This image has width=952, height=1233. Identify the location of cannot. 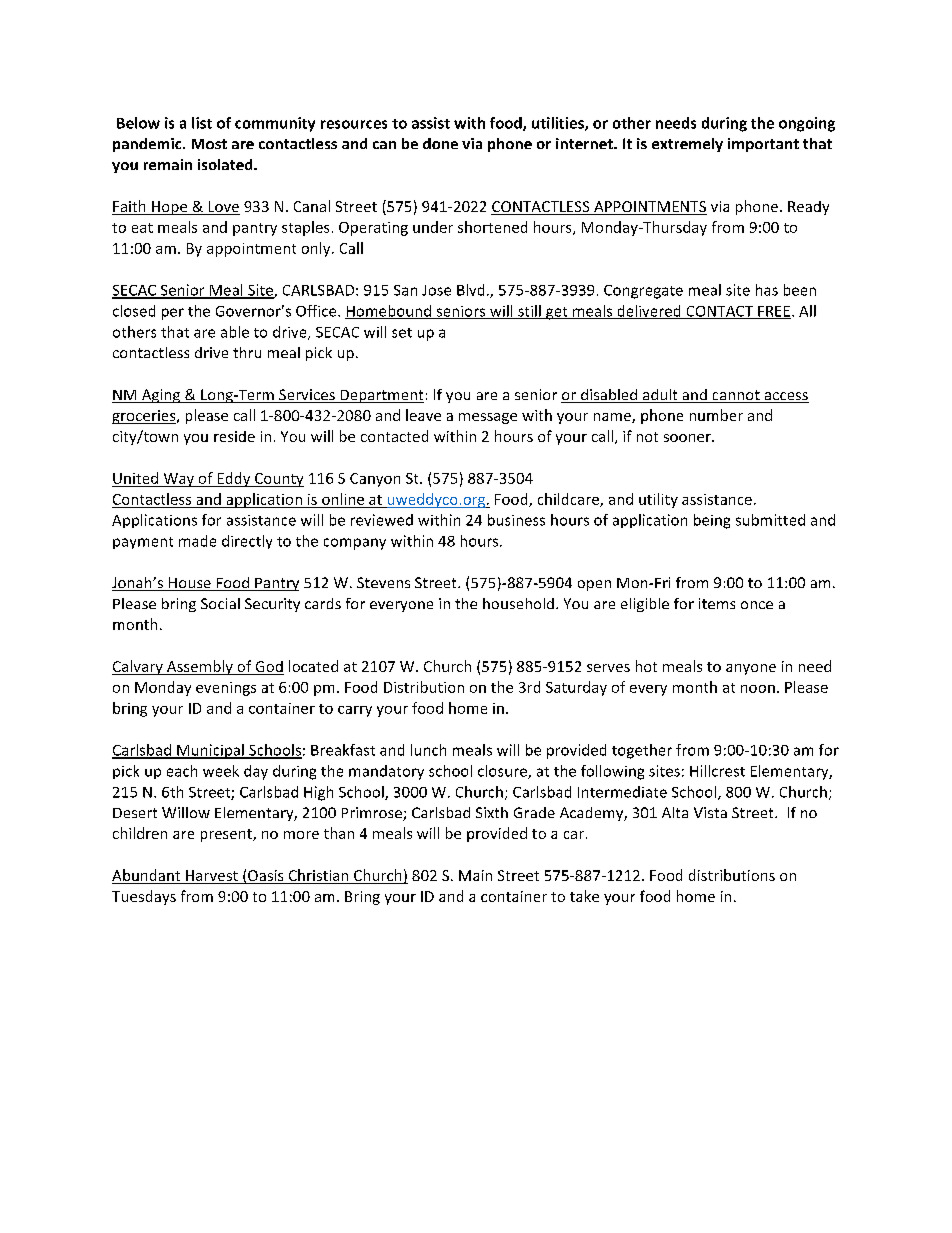
(736, 396).
